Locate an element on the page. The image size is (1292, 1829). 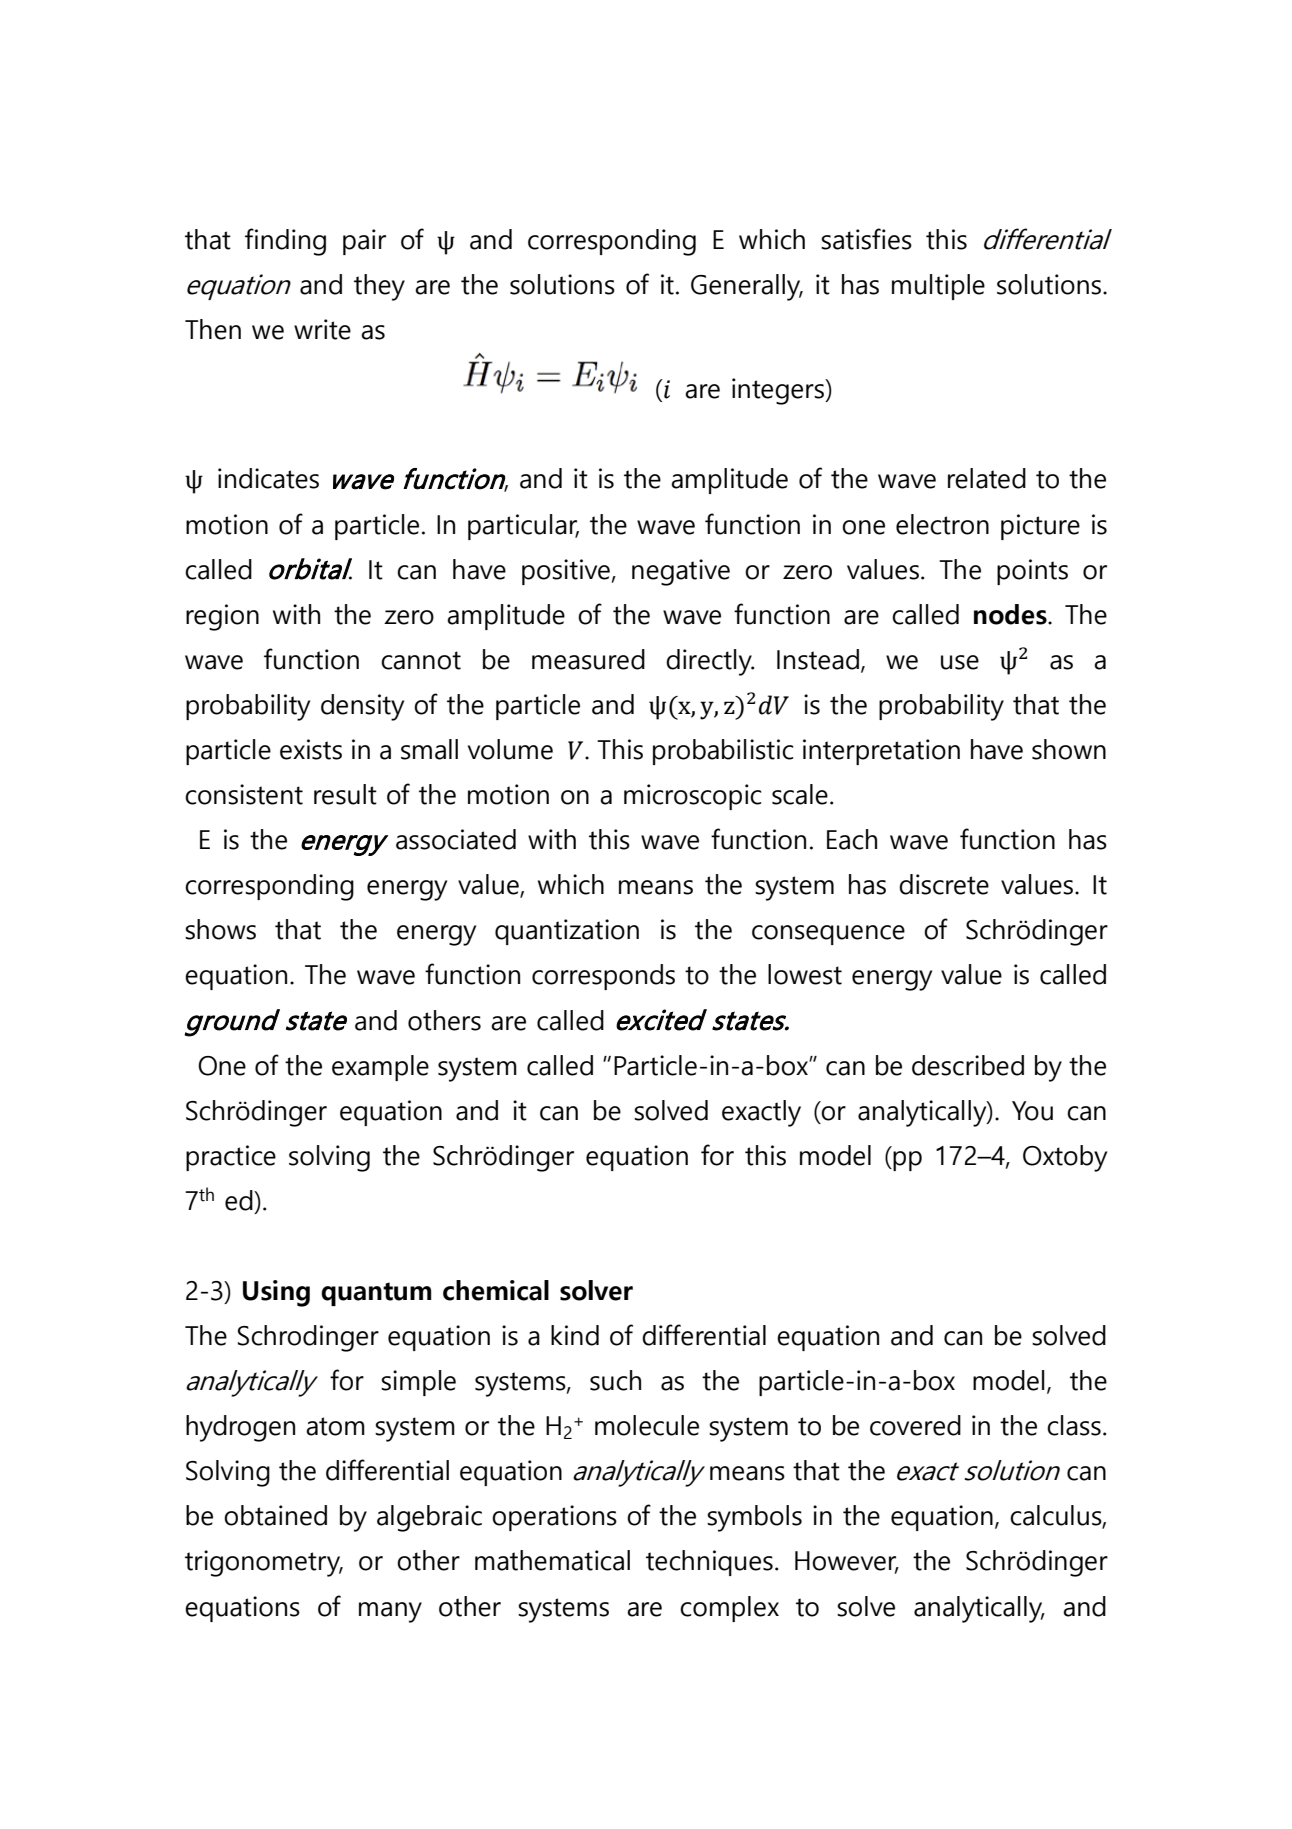
region is located at coordinates (222, 617).
